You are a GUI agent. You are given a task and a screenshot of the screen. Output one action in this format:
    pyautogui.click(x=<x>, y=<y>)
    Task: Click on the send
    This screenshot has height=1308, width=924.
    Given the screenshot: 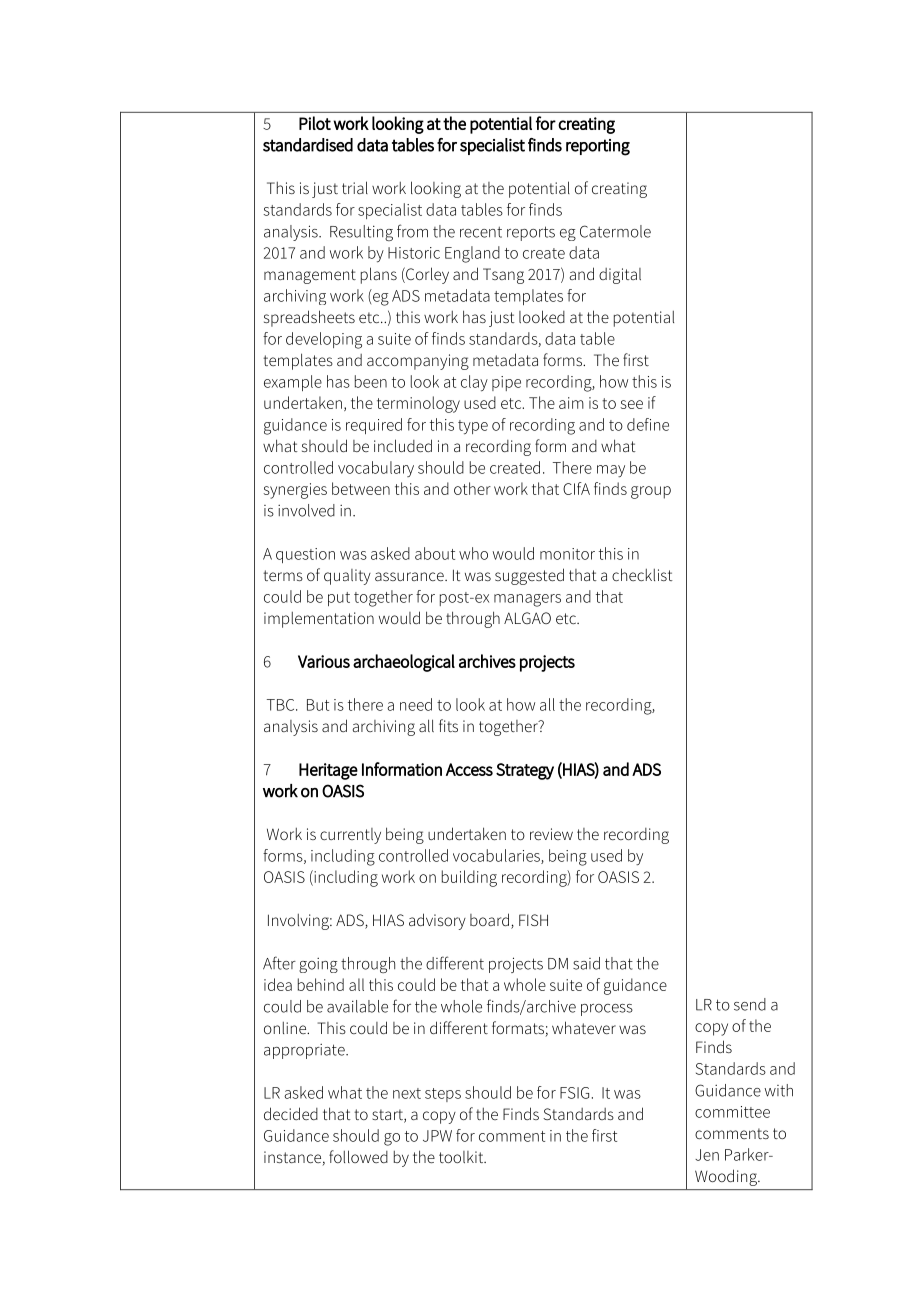 What is the action you would take?
    pyautogui.click(x=750, y=1004)
